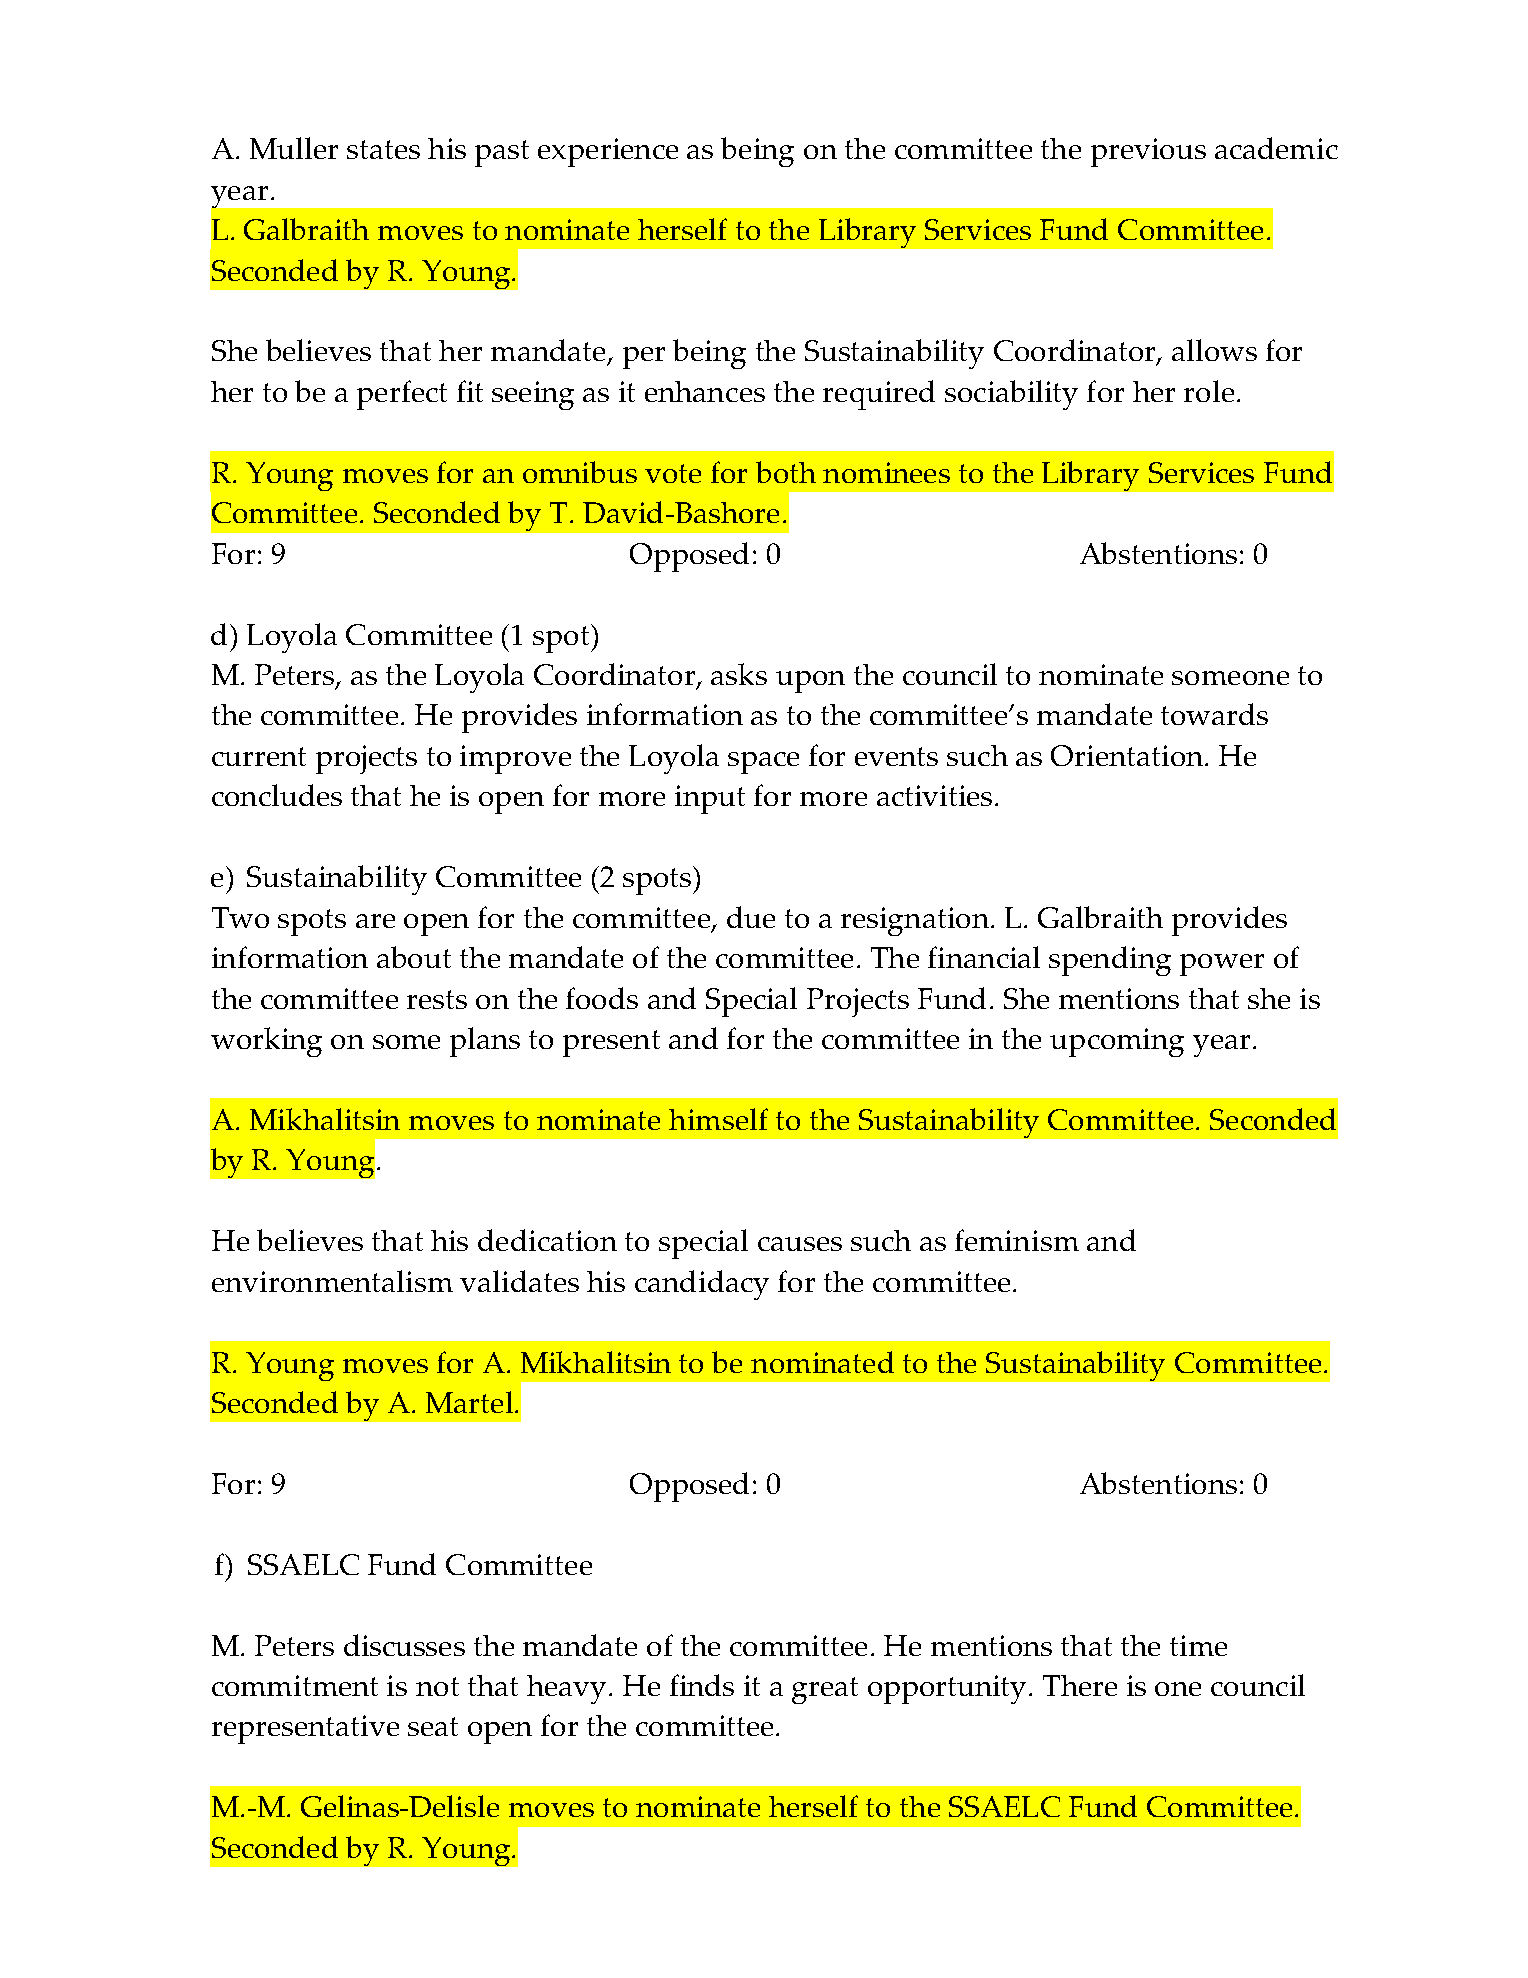 The height and width of the screenshot is (1978, 1528). I want to click on environmentalism, so click(332, 1281).
